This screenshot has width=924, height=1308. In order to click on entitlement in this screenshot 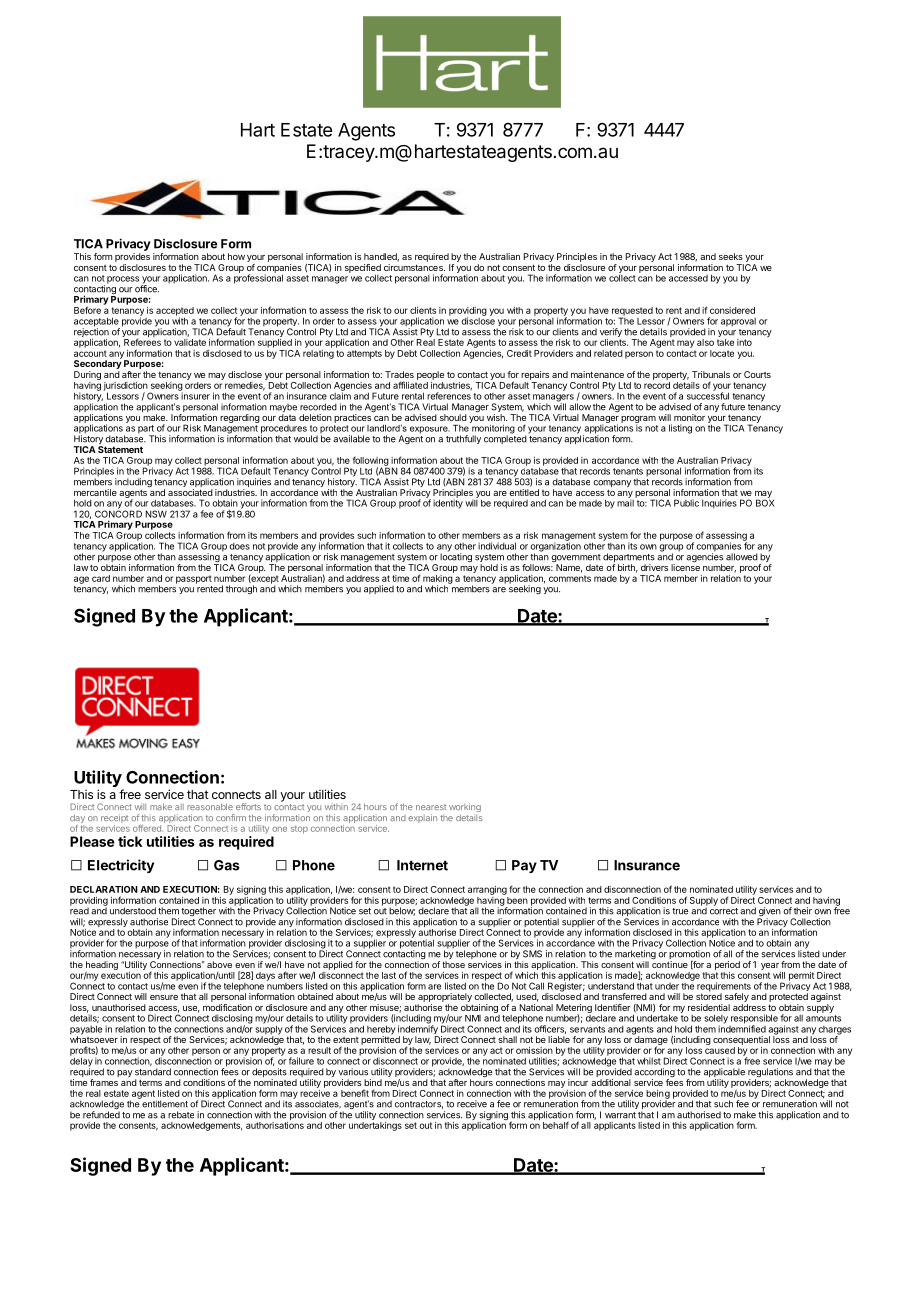, I will do `click(165, 1104)`.
